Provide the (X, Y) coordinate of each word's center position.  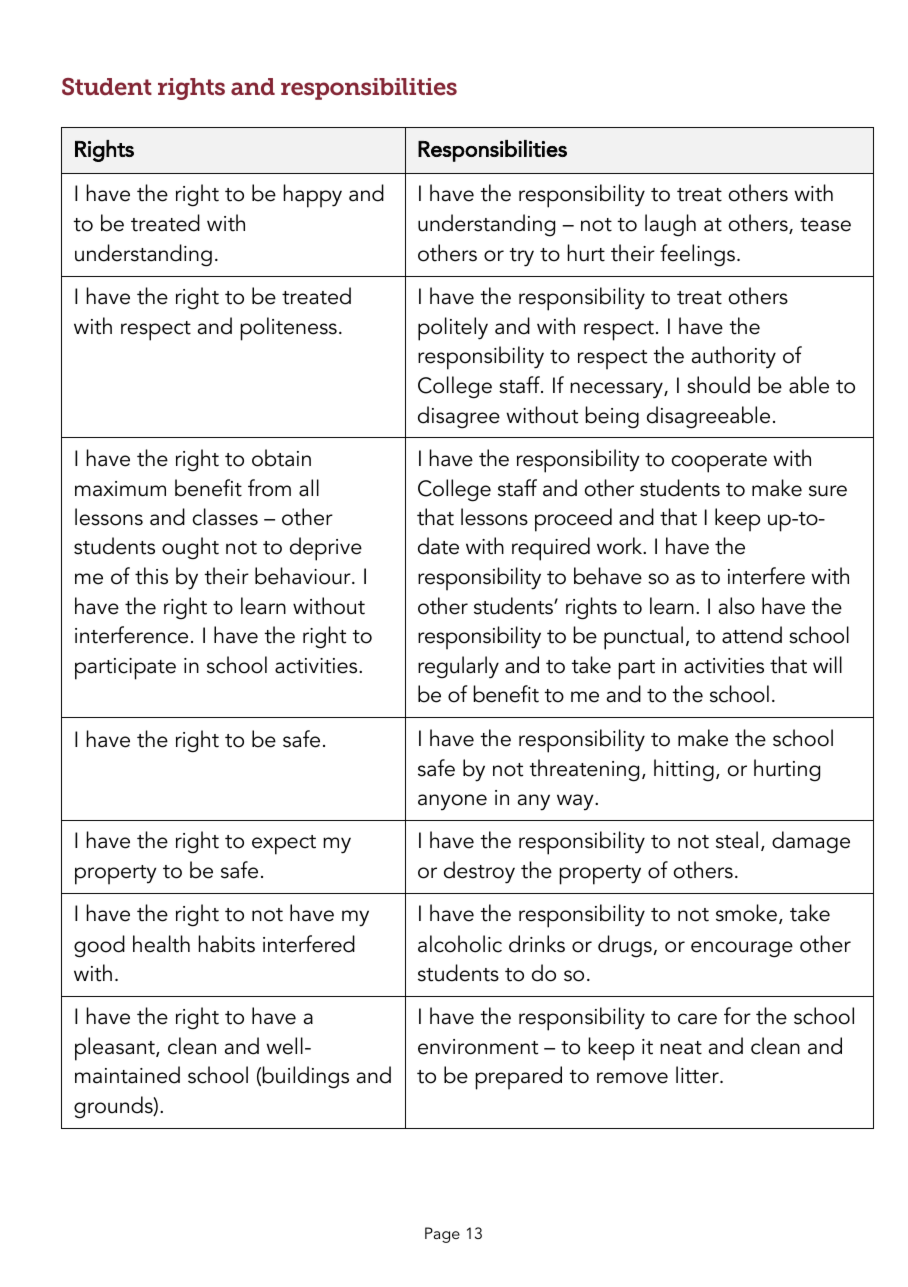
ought (190, 548)
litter (698, 1075)
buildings (306, 1077)
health (161, 944)
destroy (479, 872)
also (737, 606)
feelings (699, 255)
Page (442, 1235)
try (522, 257)
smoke (746, 913)
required (551, 549)
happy (313, 196)
